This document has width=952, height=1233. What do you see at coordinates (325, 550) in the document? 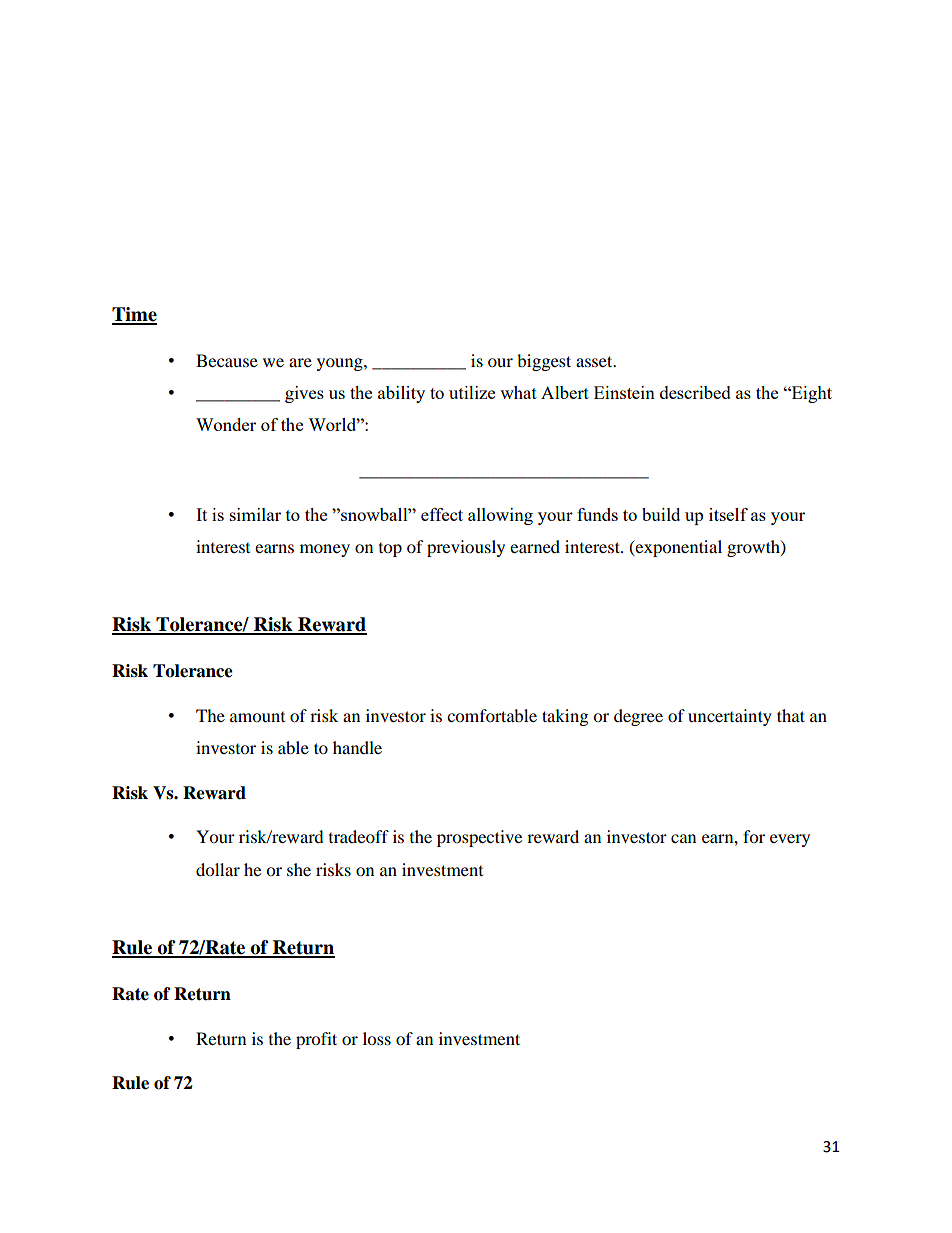
I see `money` at bounding box center [325, 550].
